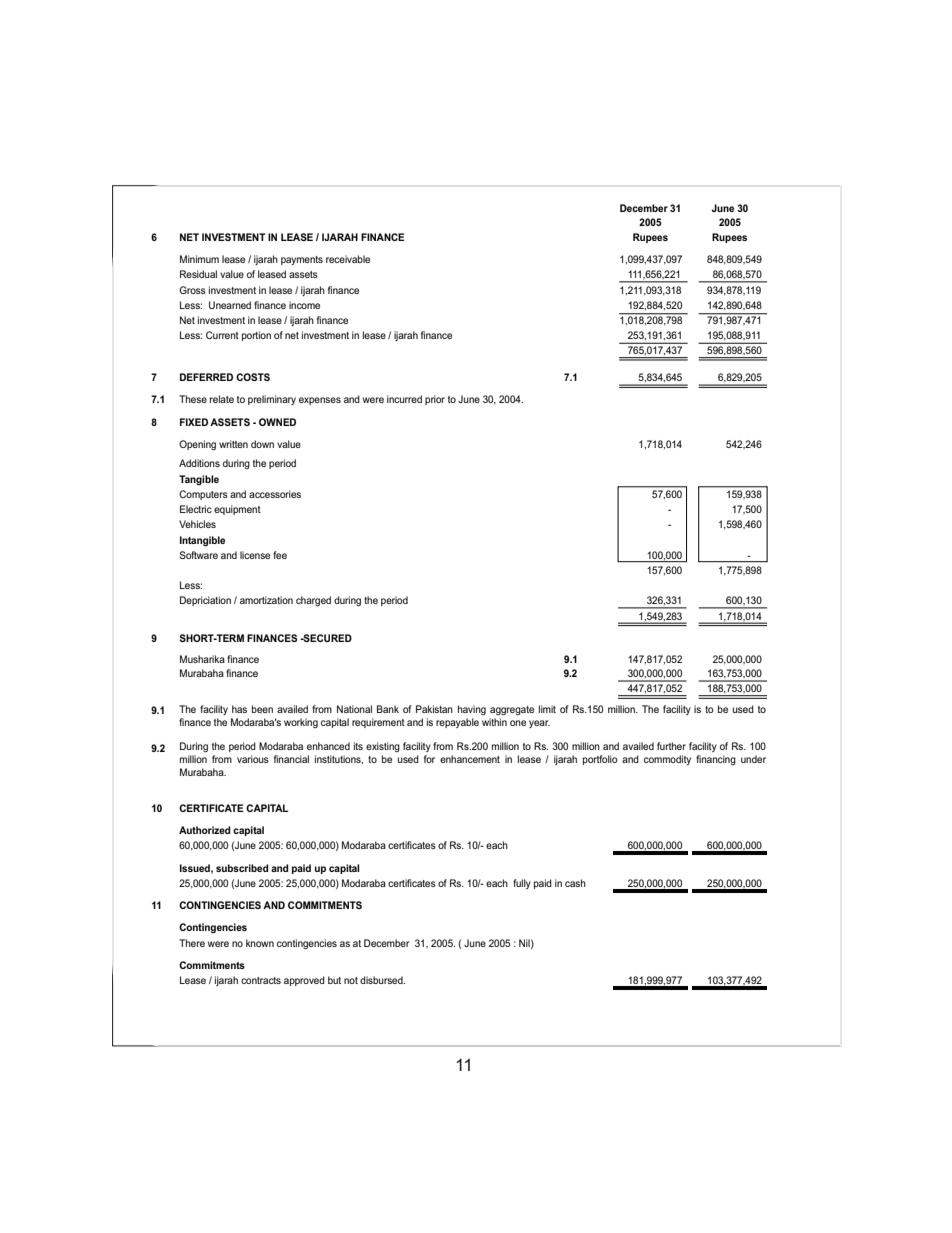  I want to click on cash, so click(575, 883).
